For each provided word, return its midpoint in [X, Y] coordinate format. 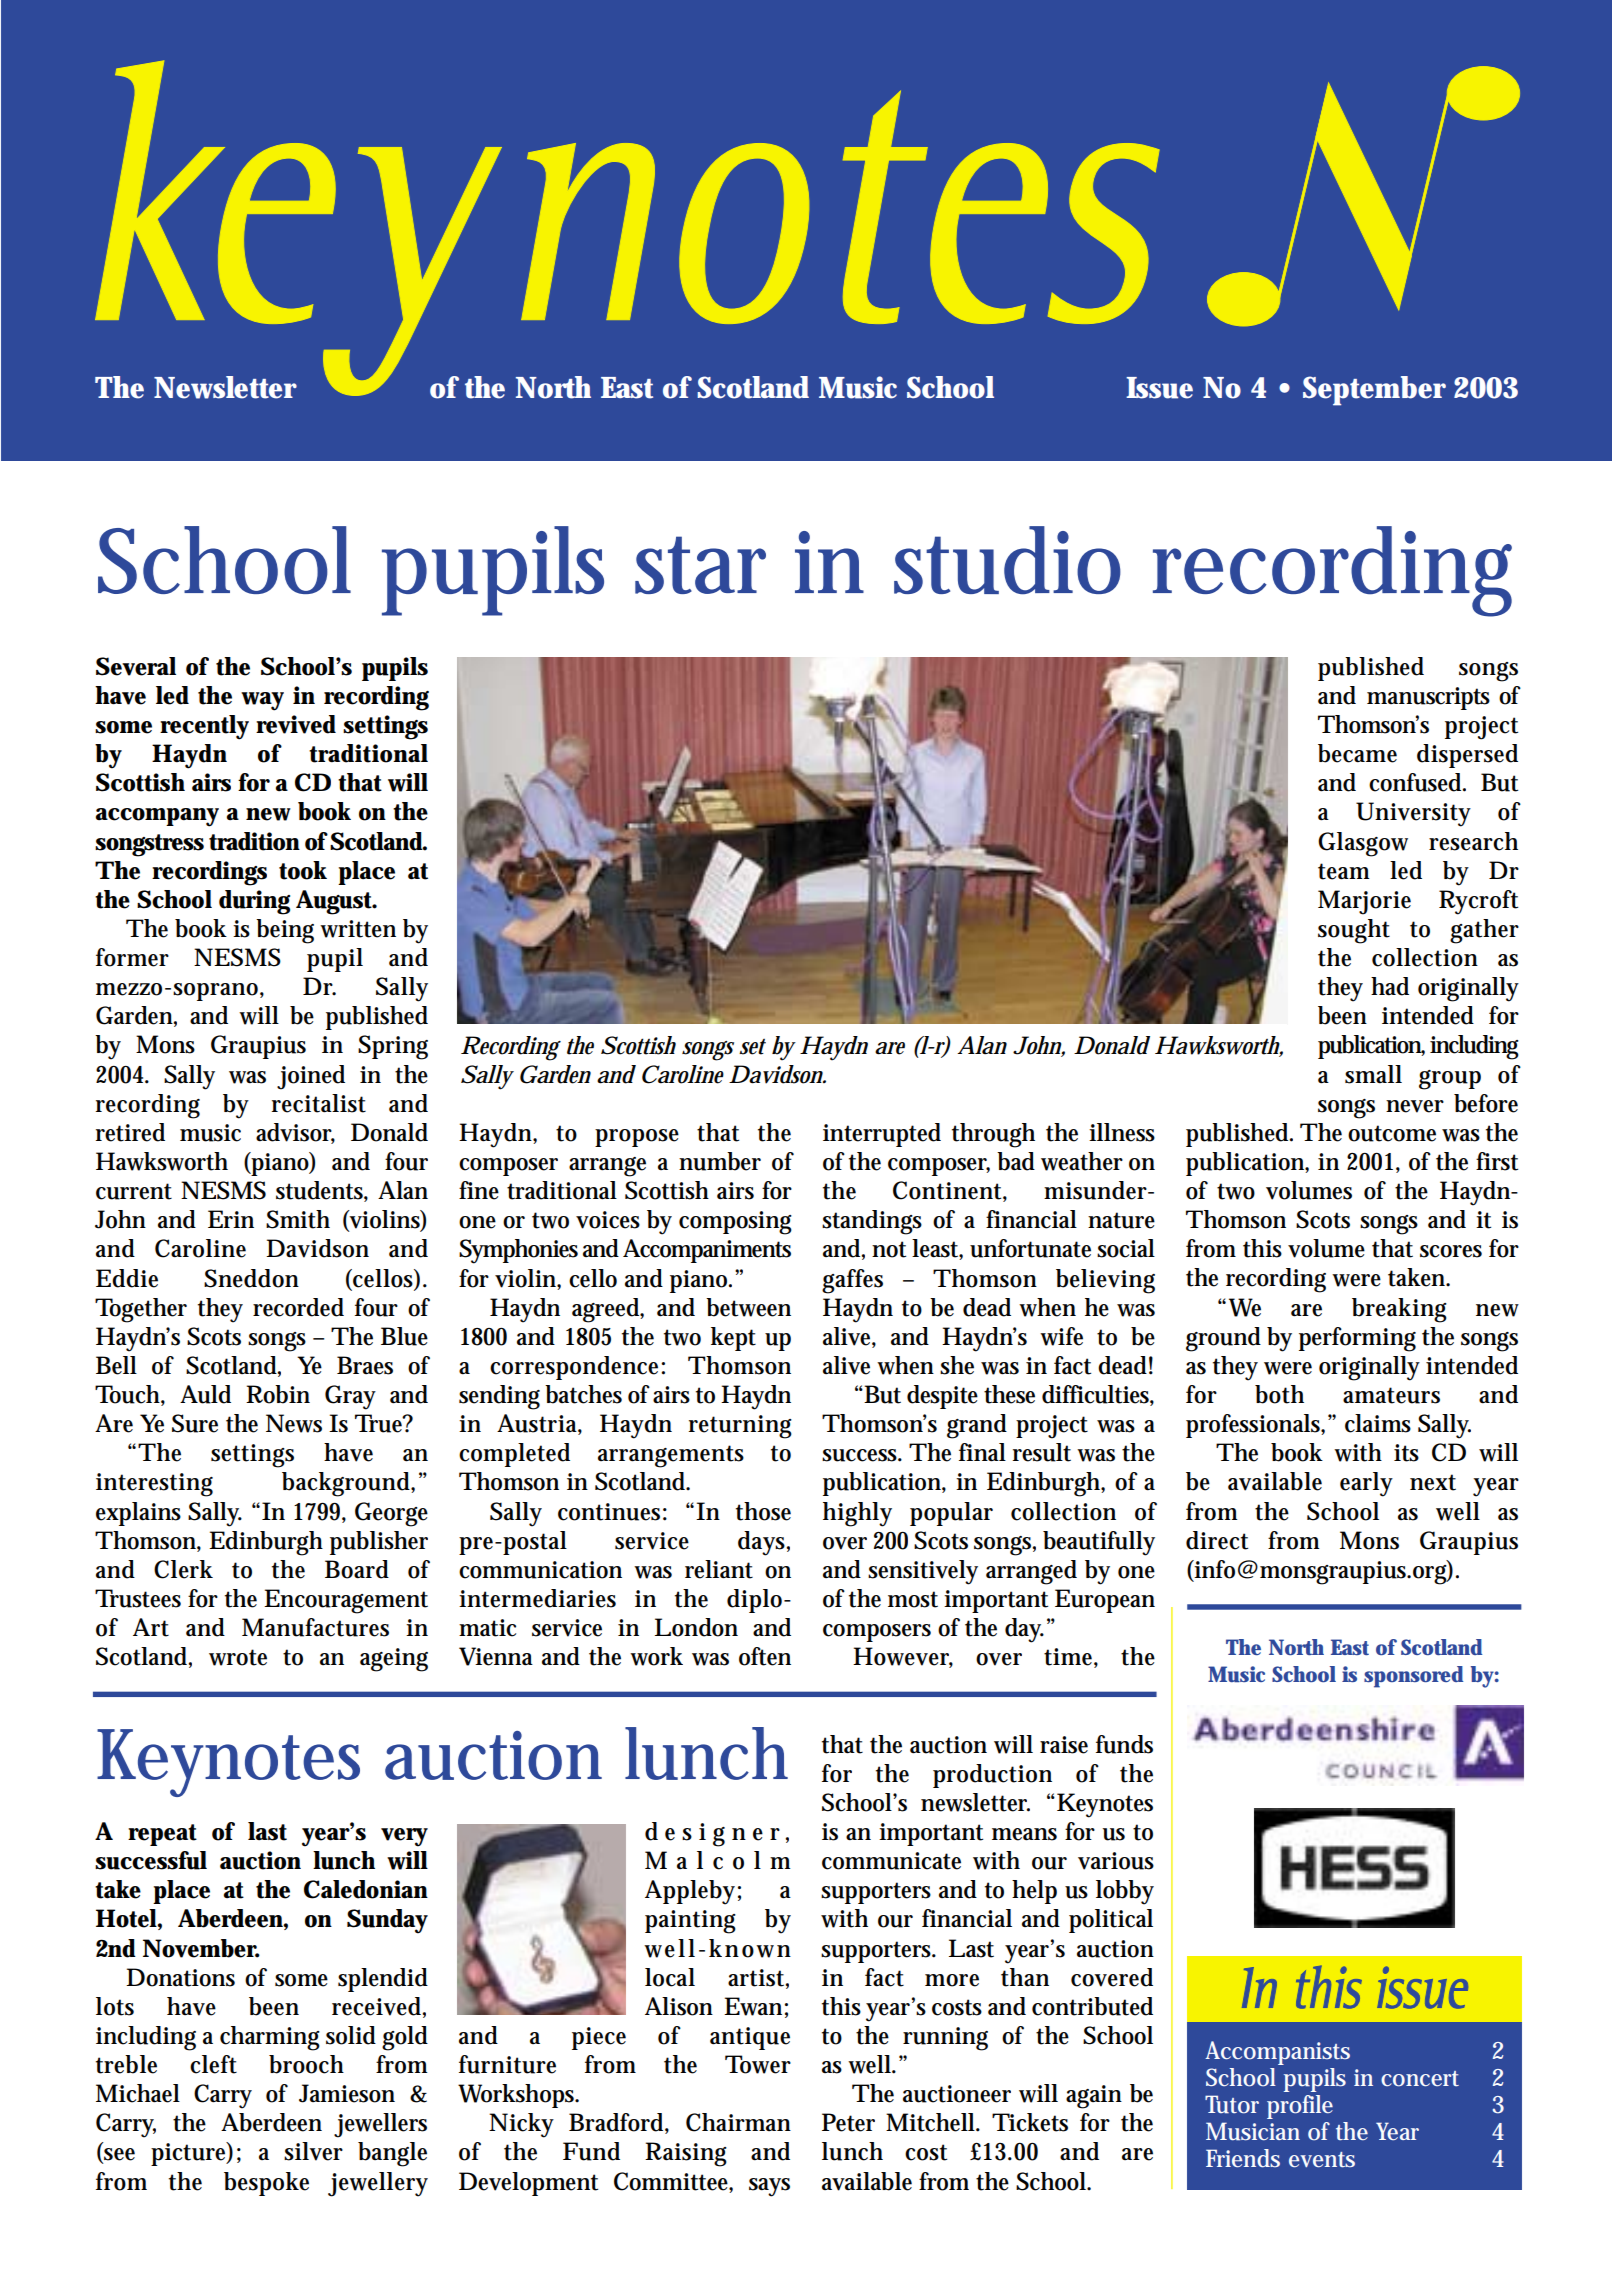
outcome [1392, 1133]
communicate [891, 1861]
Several [136, 666]
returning [740, 1427]
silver [313, 2151]
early [1366, 1484]
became [1357, 753]
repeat [162, 1835]
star [700, 565]
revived [296, 724]
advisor [295, 1133]
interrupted [882, 1135]
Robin [278, 1394]
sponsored [1413, 1677]
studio [1007, 560]
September [1374, 391]
